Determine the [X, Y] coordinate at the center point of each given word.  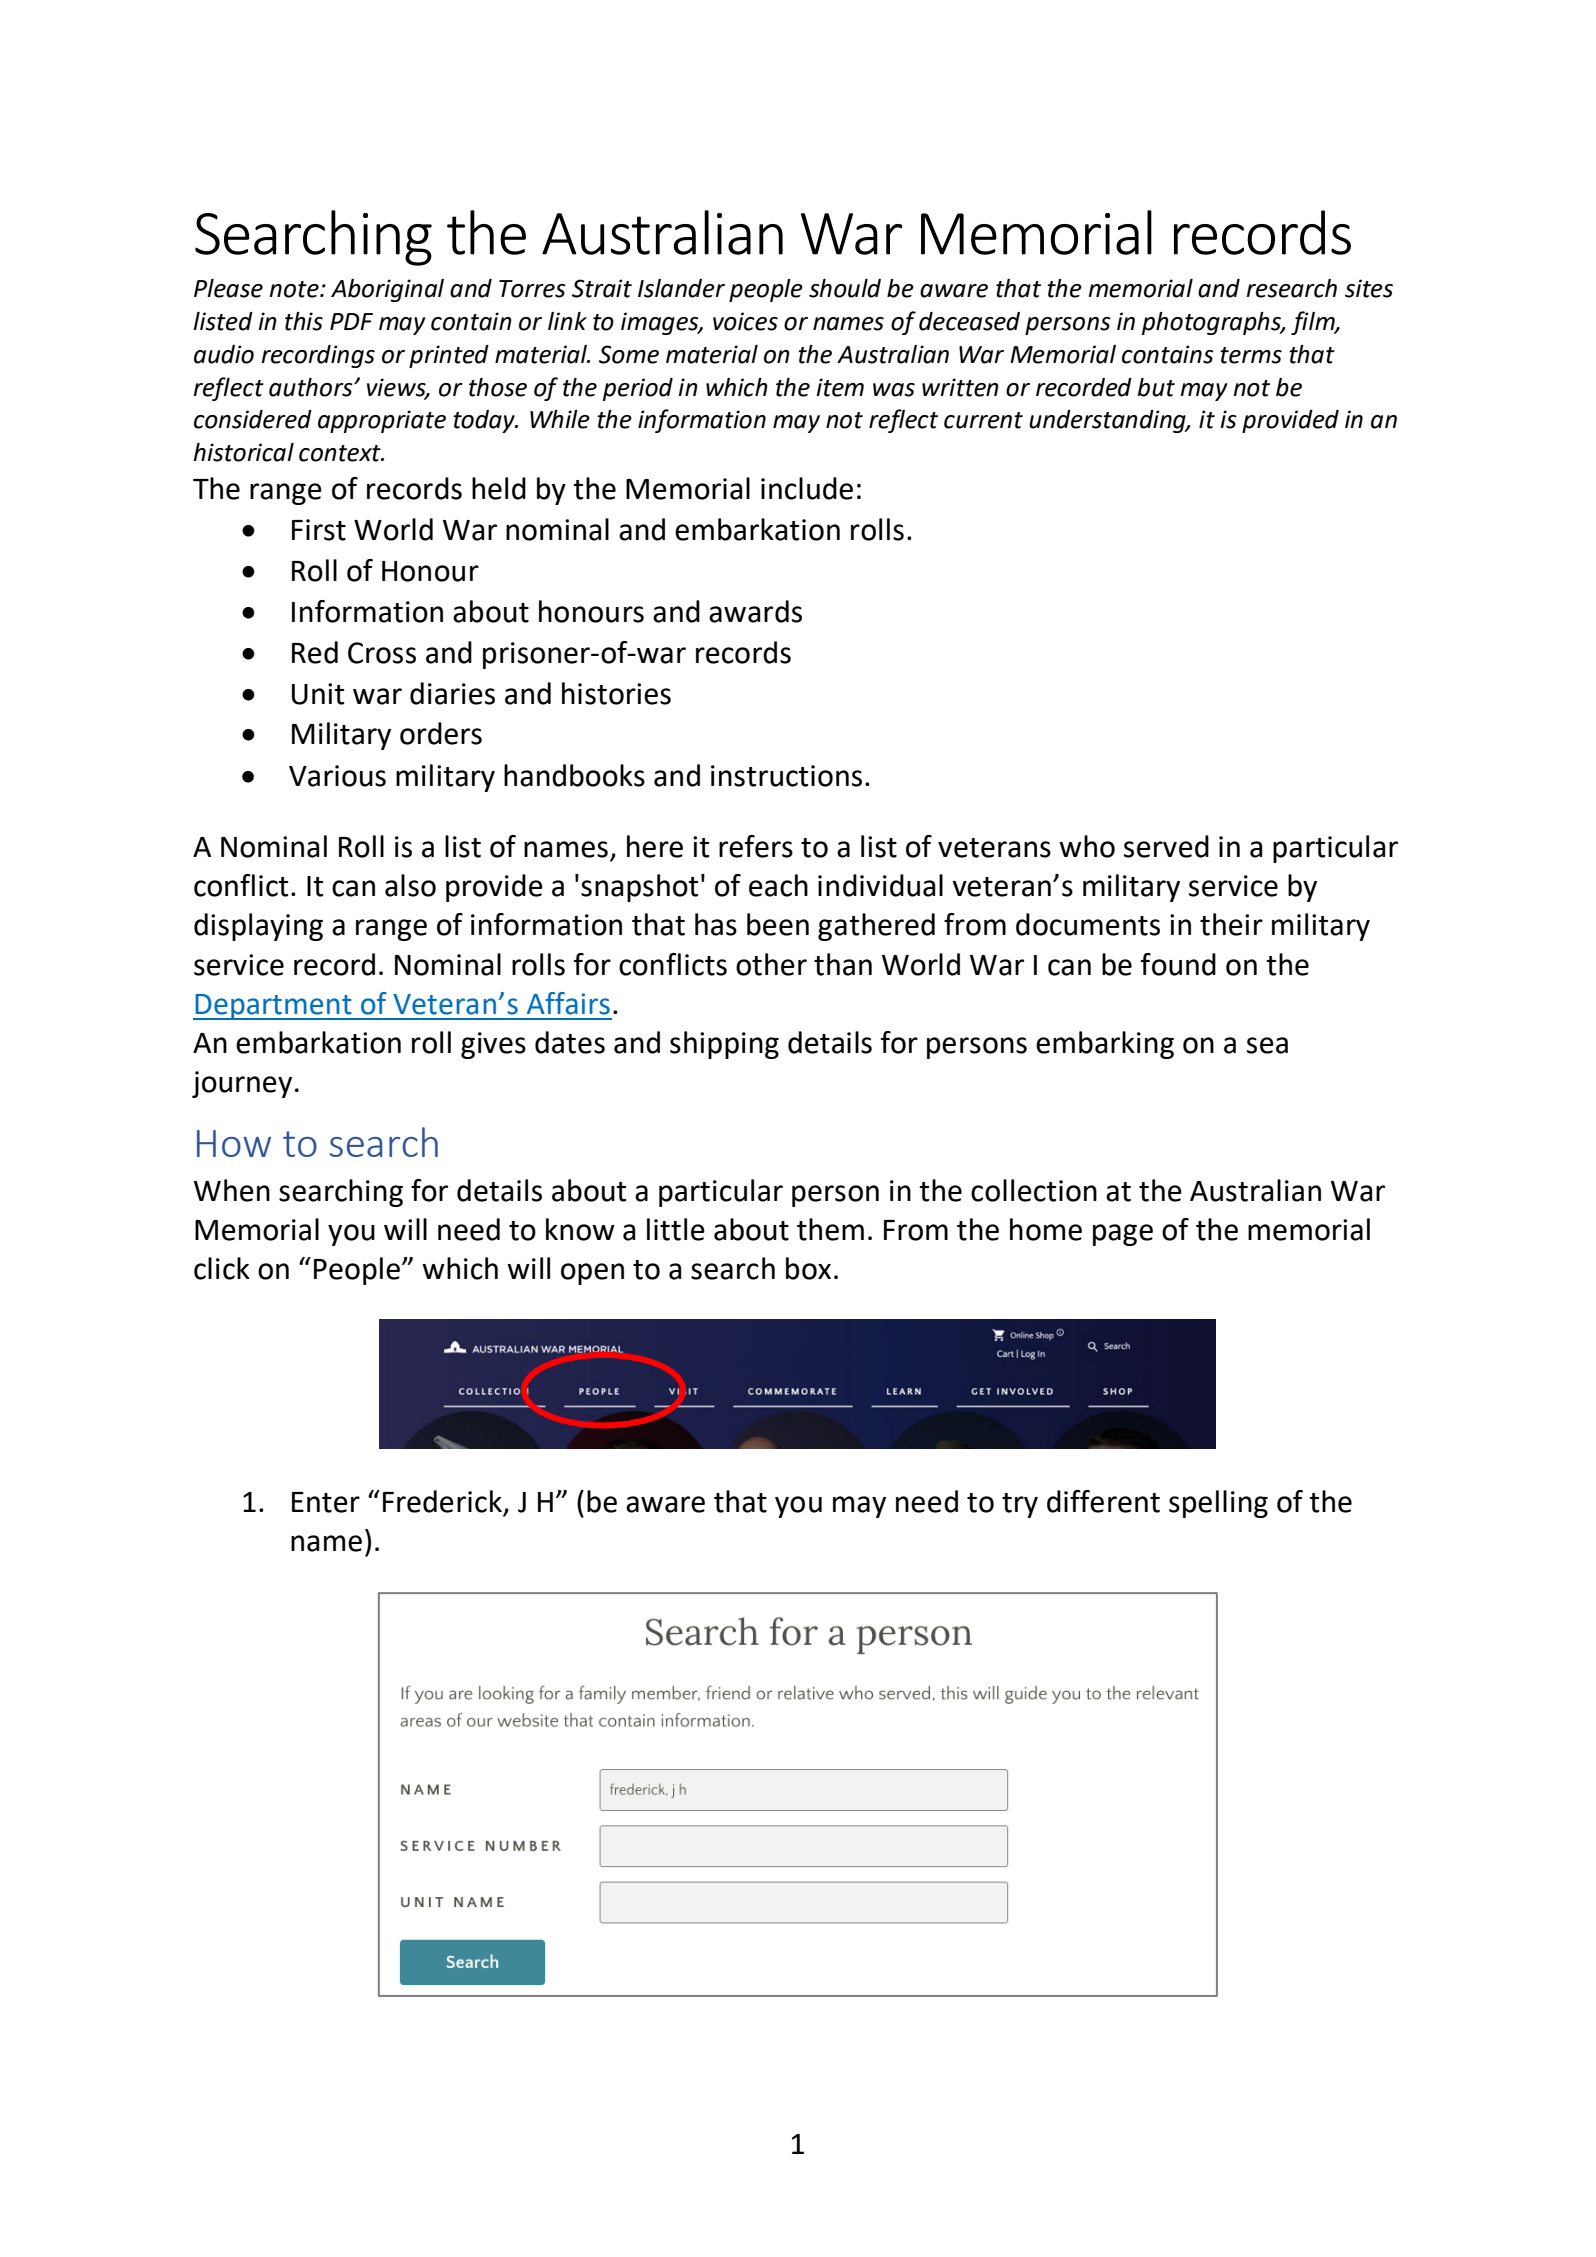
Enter [326, 1502]
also [410, 885]
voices [745, 321]
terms [1251, 355]
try [1020, 1505]
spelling [1218, 1504]
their [1231, 924]
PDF [351, 321]
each [778, 885]
